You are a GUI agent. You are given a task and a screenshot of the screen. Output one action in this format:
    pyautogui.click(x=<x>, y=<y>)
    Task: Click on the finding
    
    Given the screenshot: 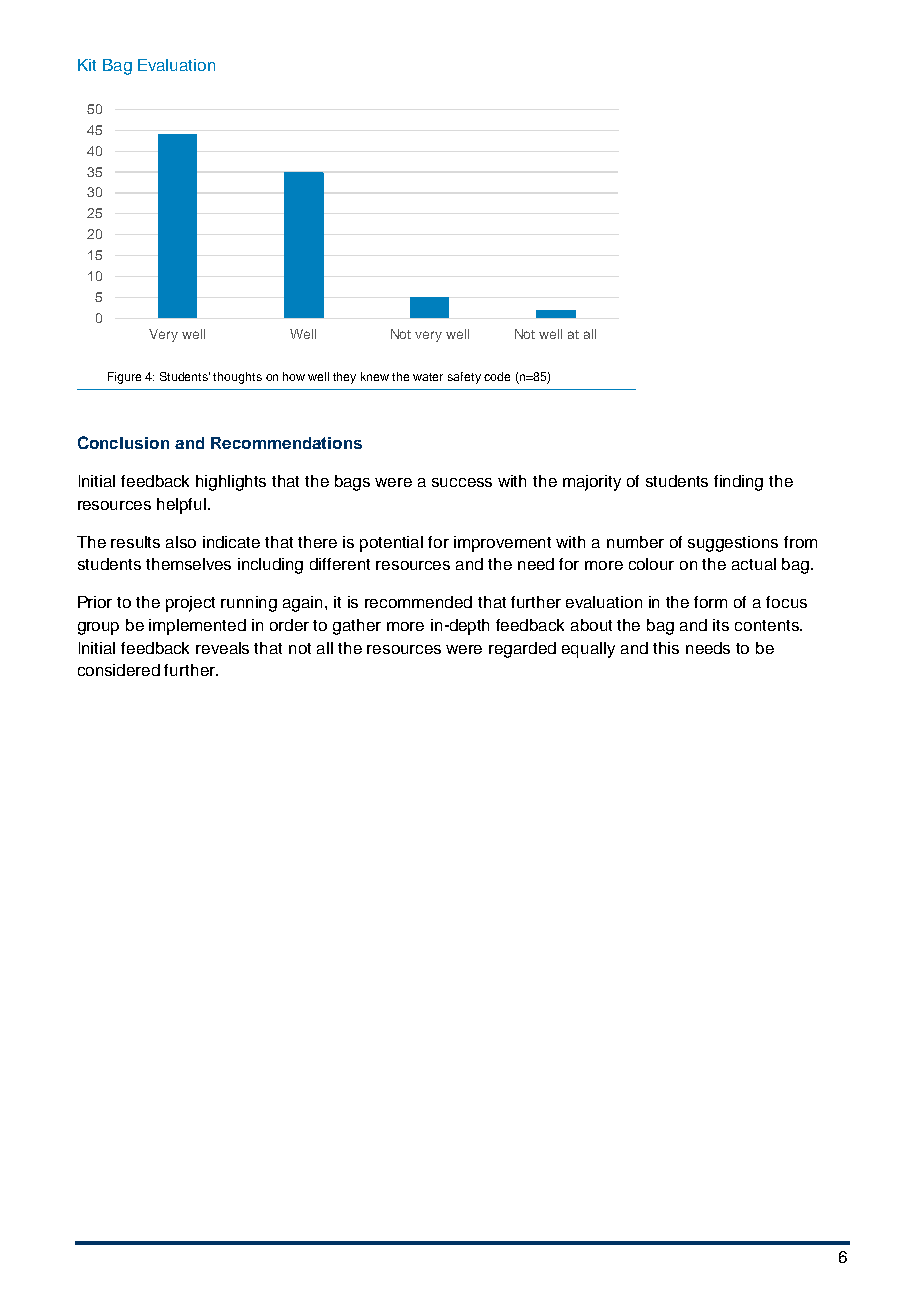 What is the action you would take?
    pyautogui.click(x=738, y=483)
